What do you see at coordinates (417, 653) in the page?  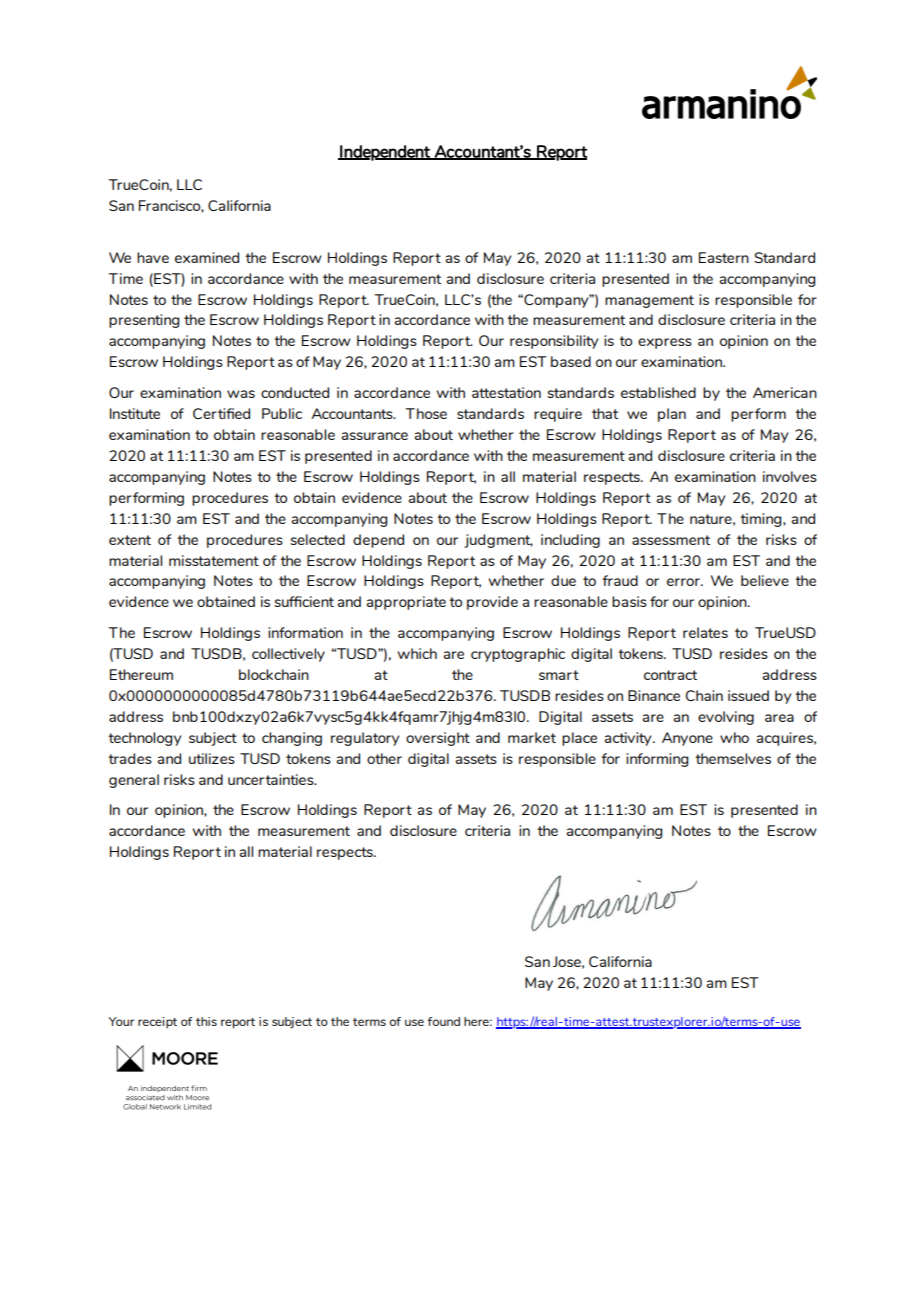 I see `which` at bounding box center [417, 653].
